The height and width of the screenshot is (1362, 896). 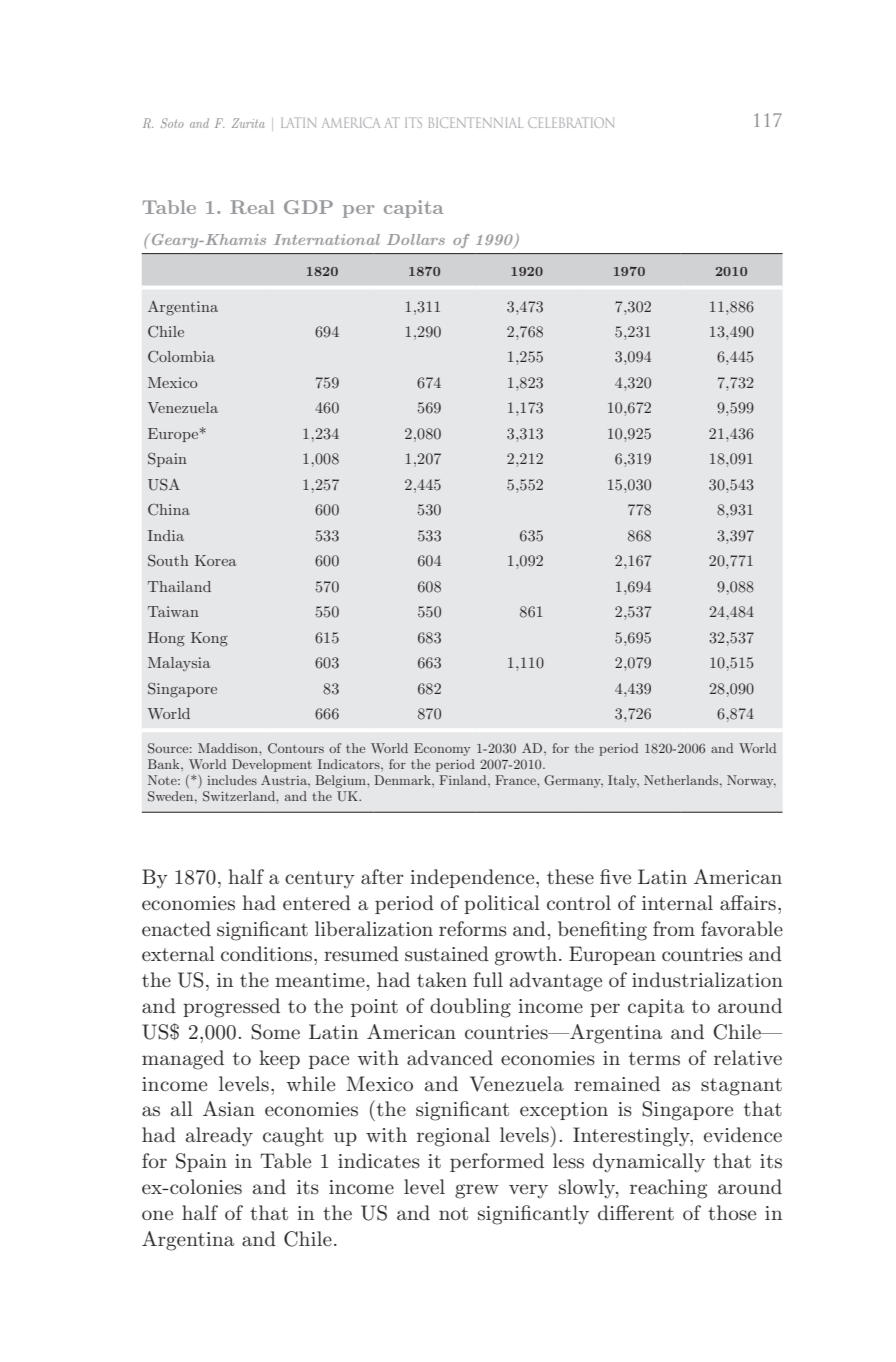 I want to click on BICENTENNIAL, so click(x=476, y=122).
